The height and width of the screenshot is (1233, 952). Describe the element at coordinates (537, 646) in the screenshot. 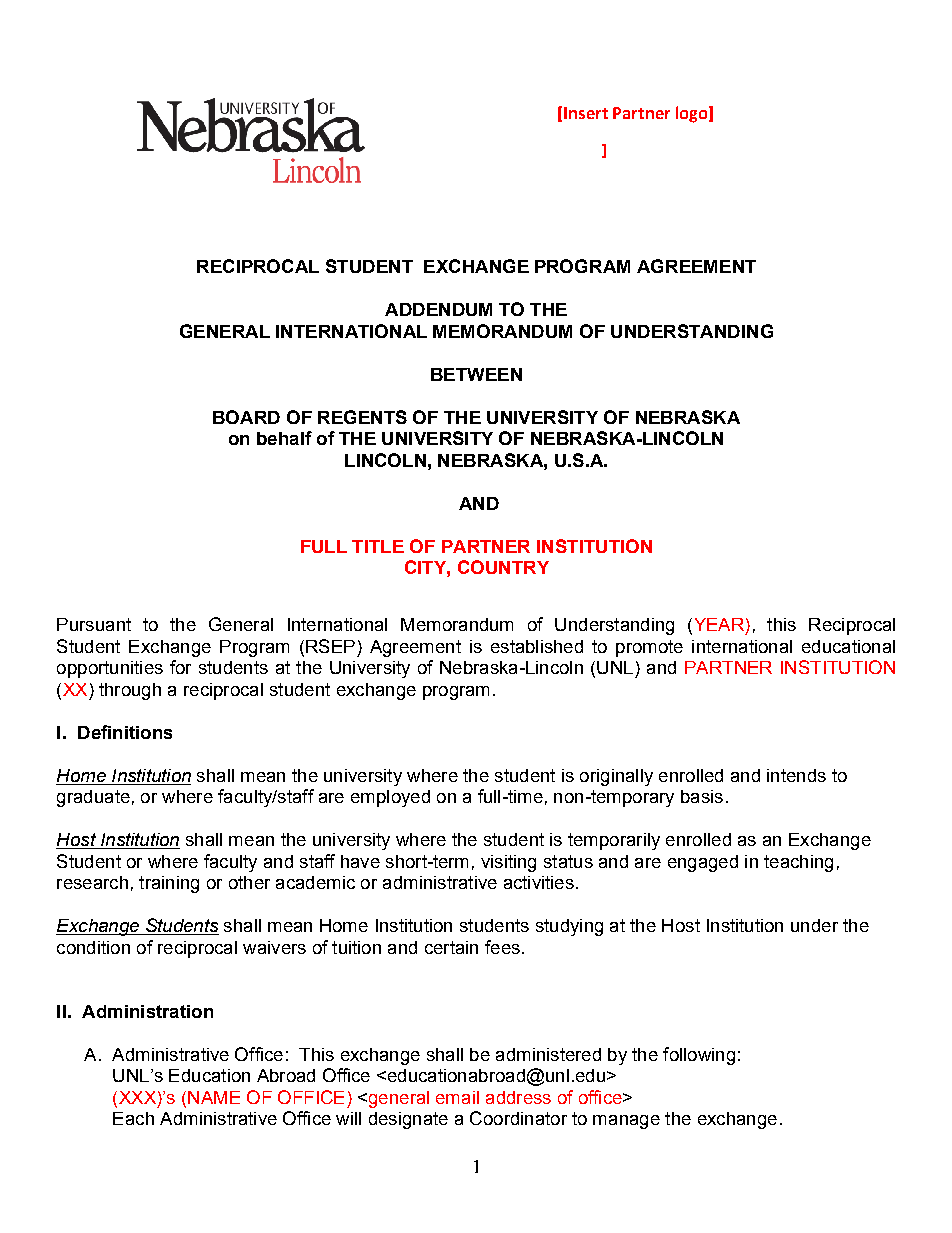

I see `established` at that location.
